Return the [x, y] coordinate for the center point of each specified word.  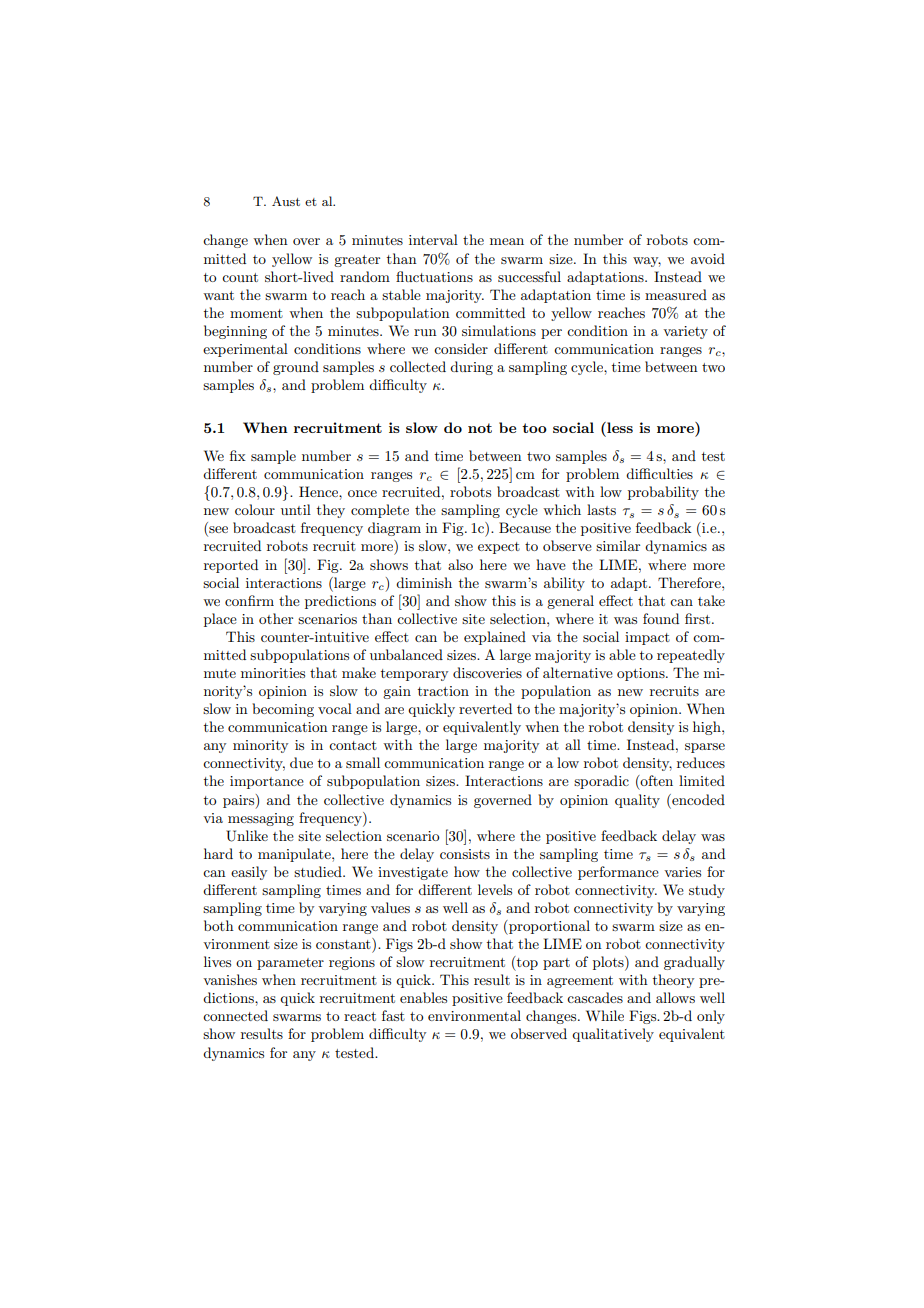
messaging [261, 819]
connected [235, 1015]
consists [465, 854]
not [480, 428]
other [276, 618]
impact [647, 638]
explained [495, 638]
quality [637, 801]
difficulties [659, 473]
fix [238, 455]
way [647, 262]
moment [256, 313]
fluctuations [434, 276]
